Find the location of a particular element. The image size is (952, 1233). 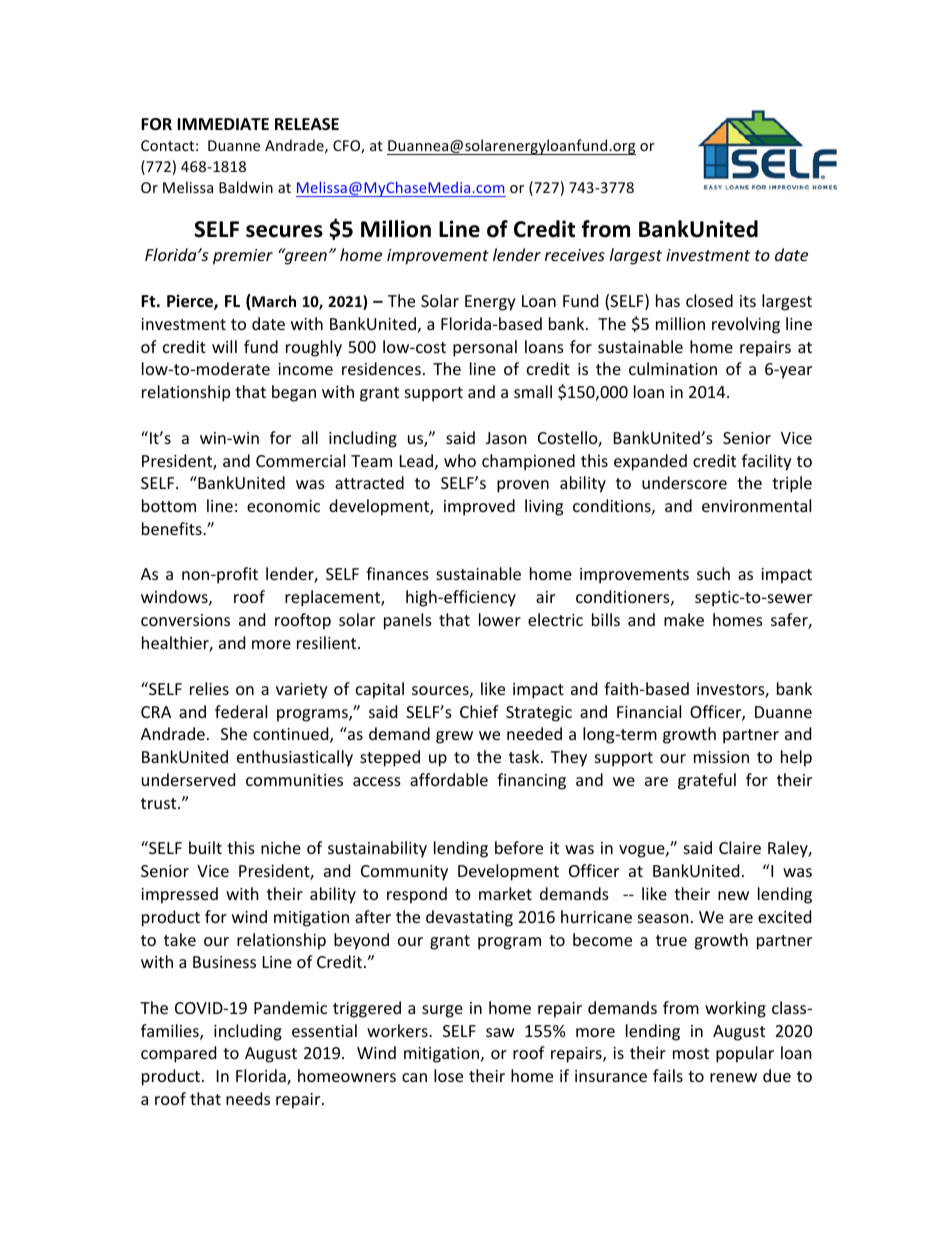

renew is located at coordinates (733, 1077).
